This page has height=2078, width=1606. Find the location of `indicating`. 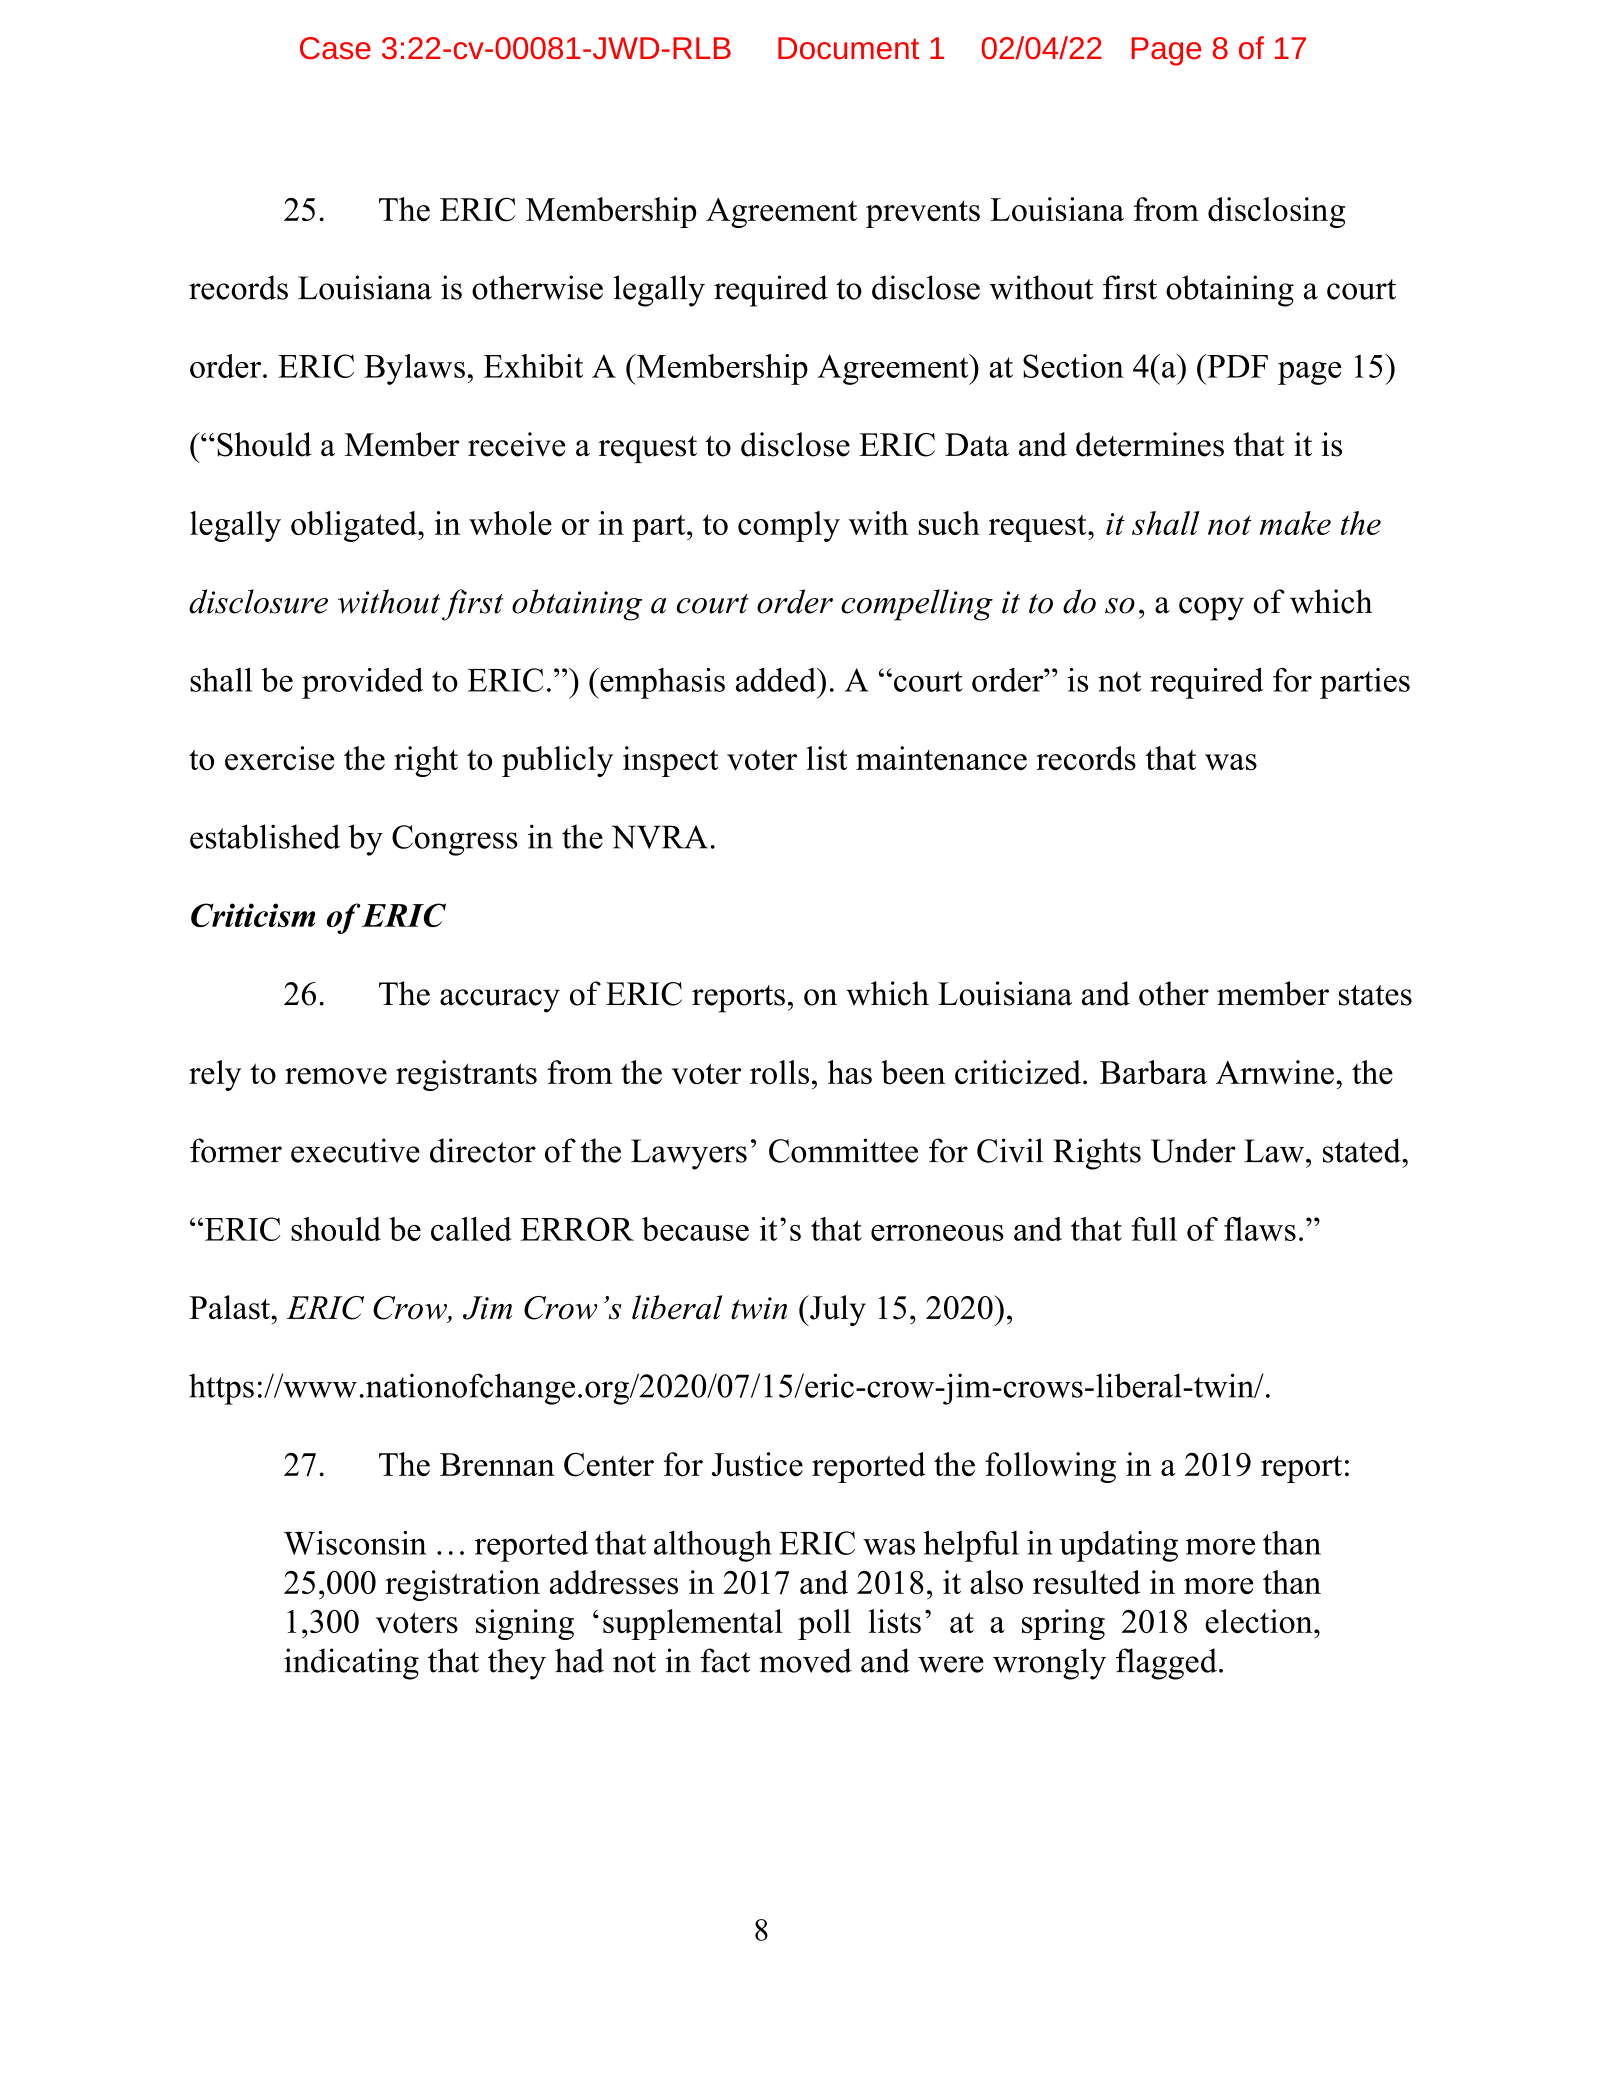

indicating is located at coordinates (351, 1664).
